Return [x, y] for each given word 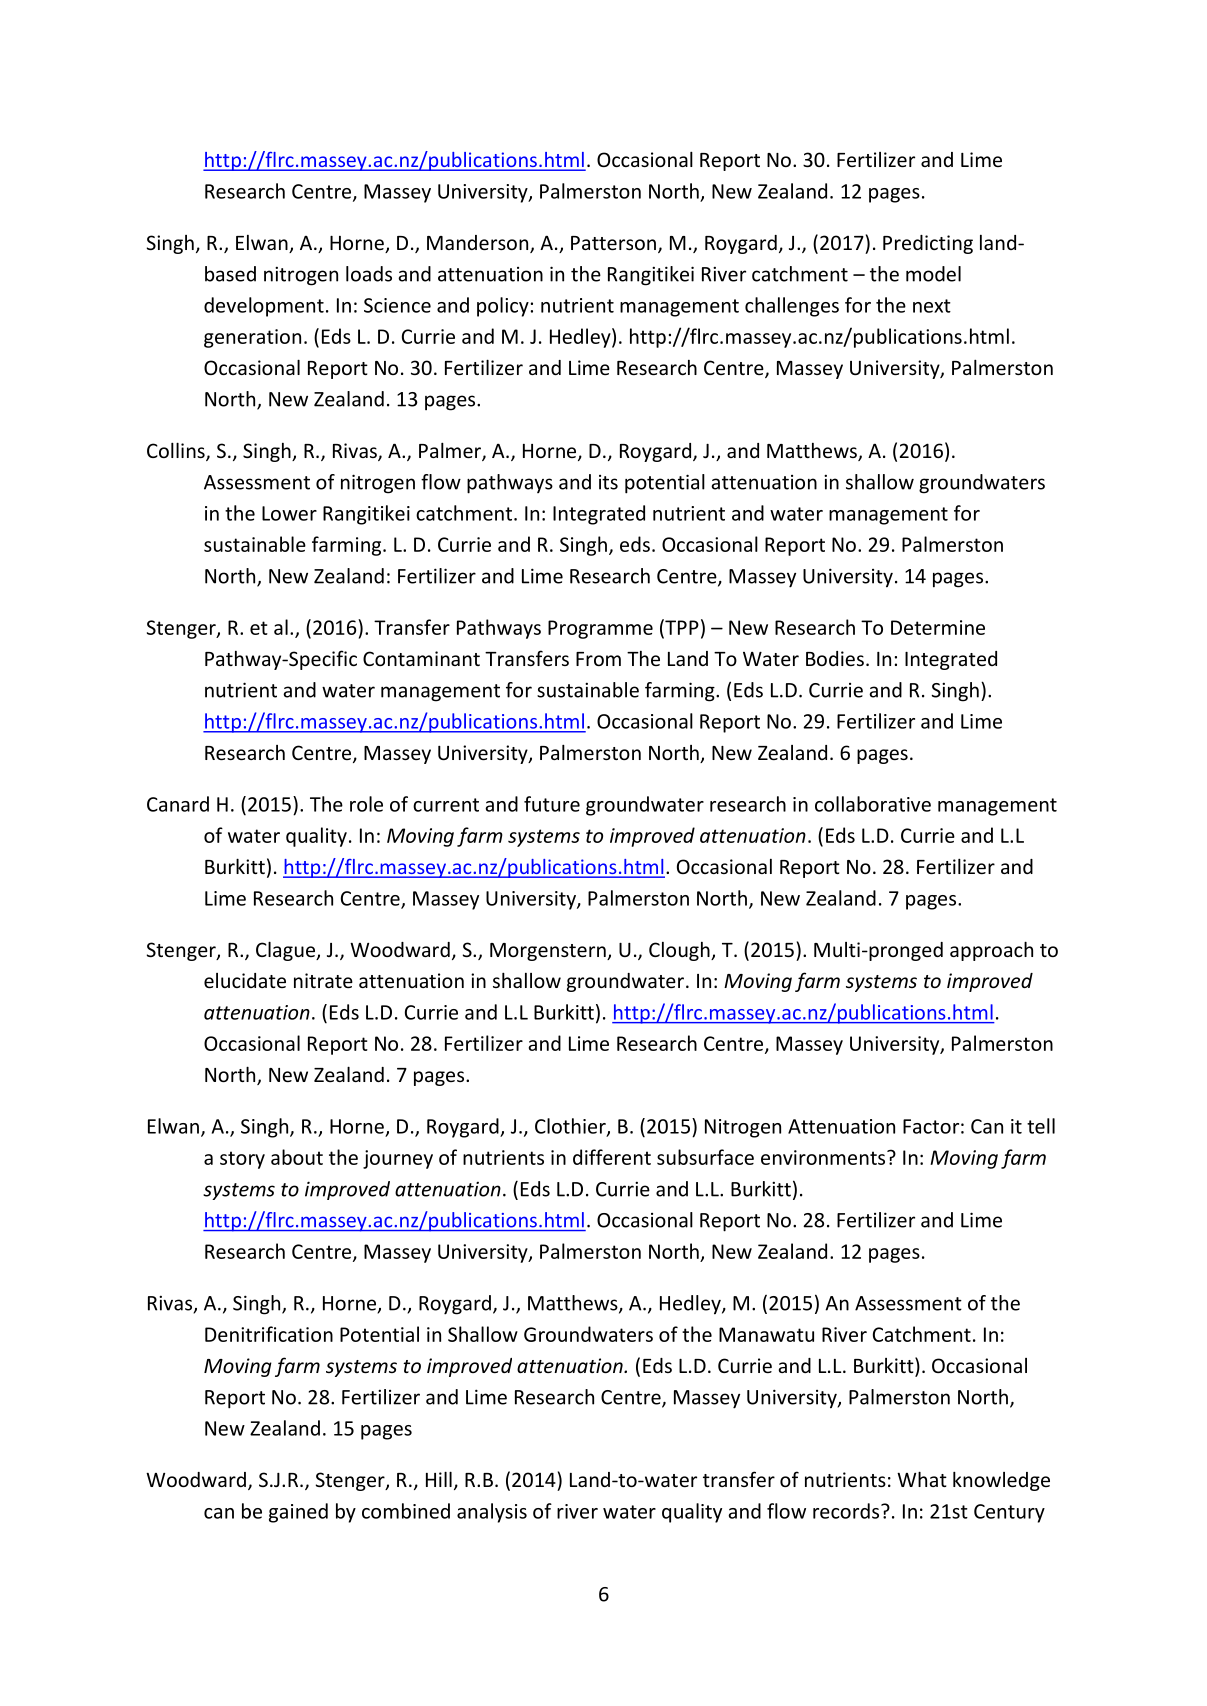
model [933, 274]
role [366, 804]
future [552, 804]
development [264, 307]
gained [298, 1513]
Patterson [613, 243]
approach [991, 951]
